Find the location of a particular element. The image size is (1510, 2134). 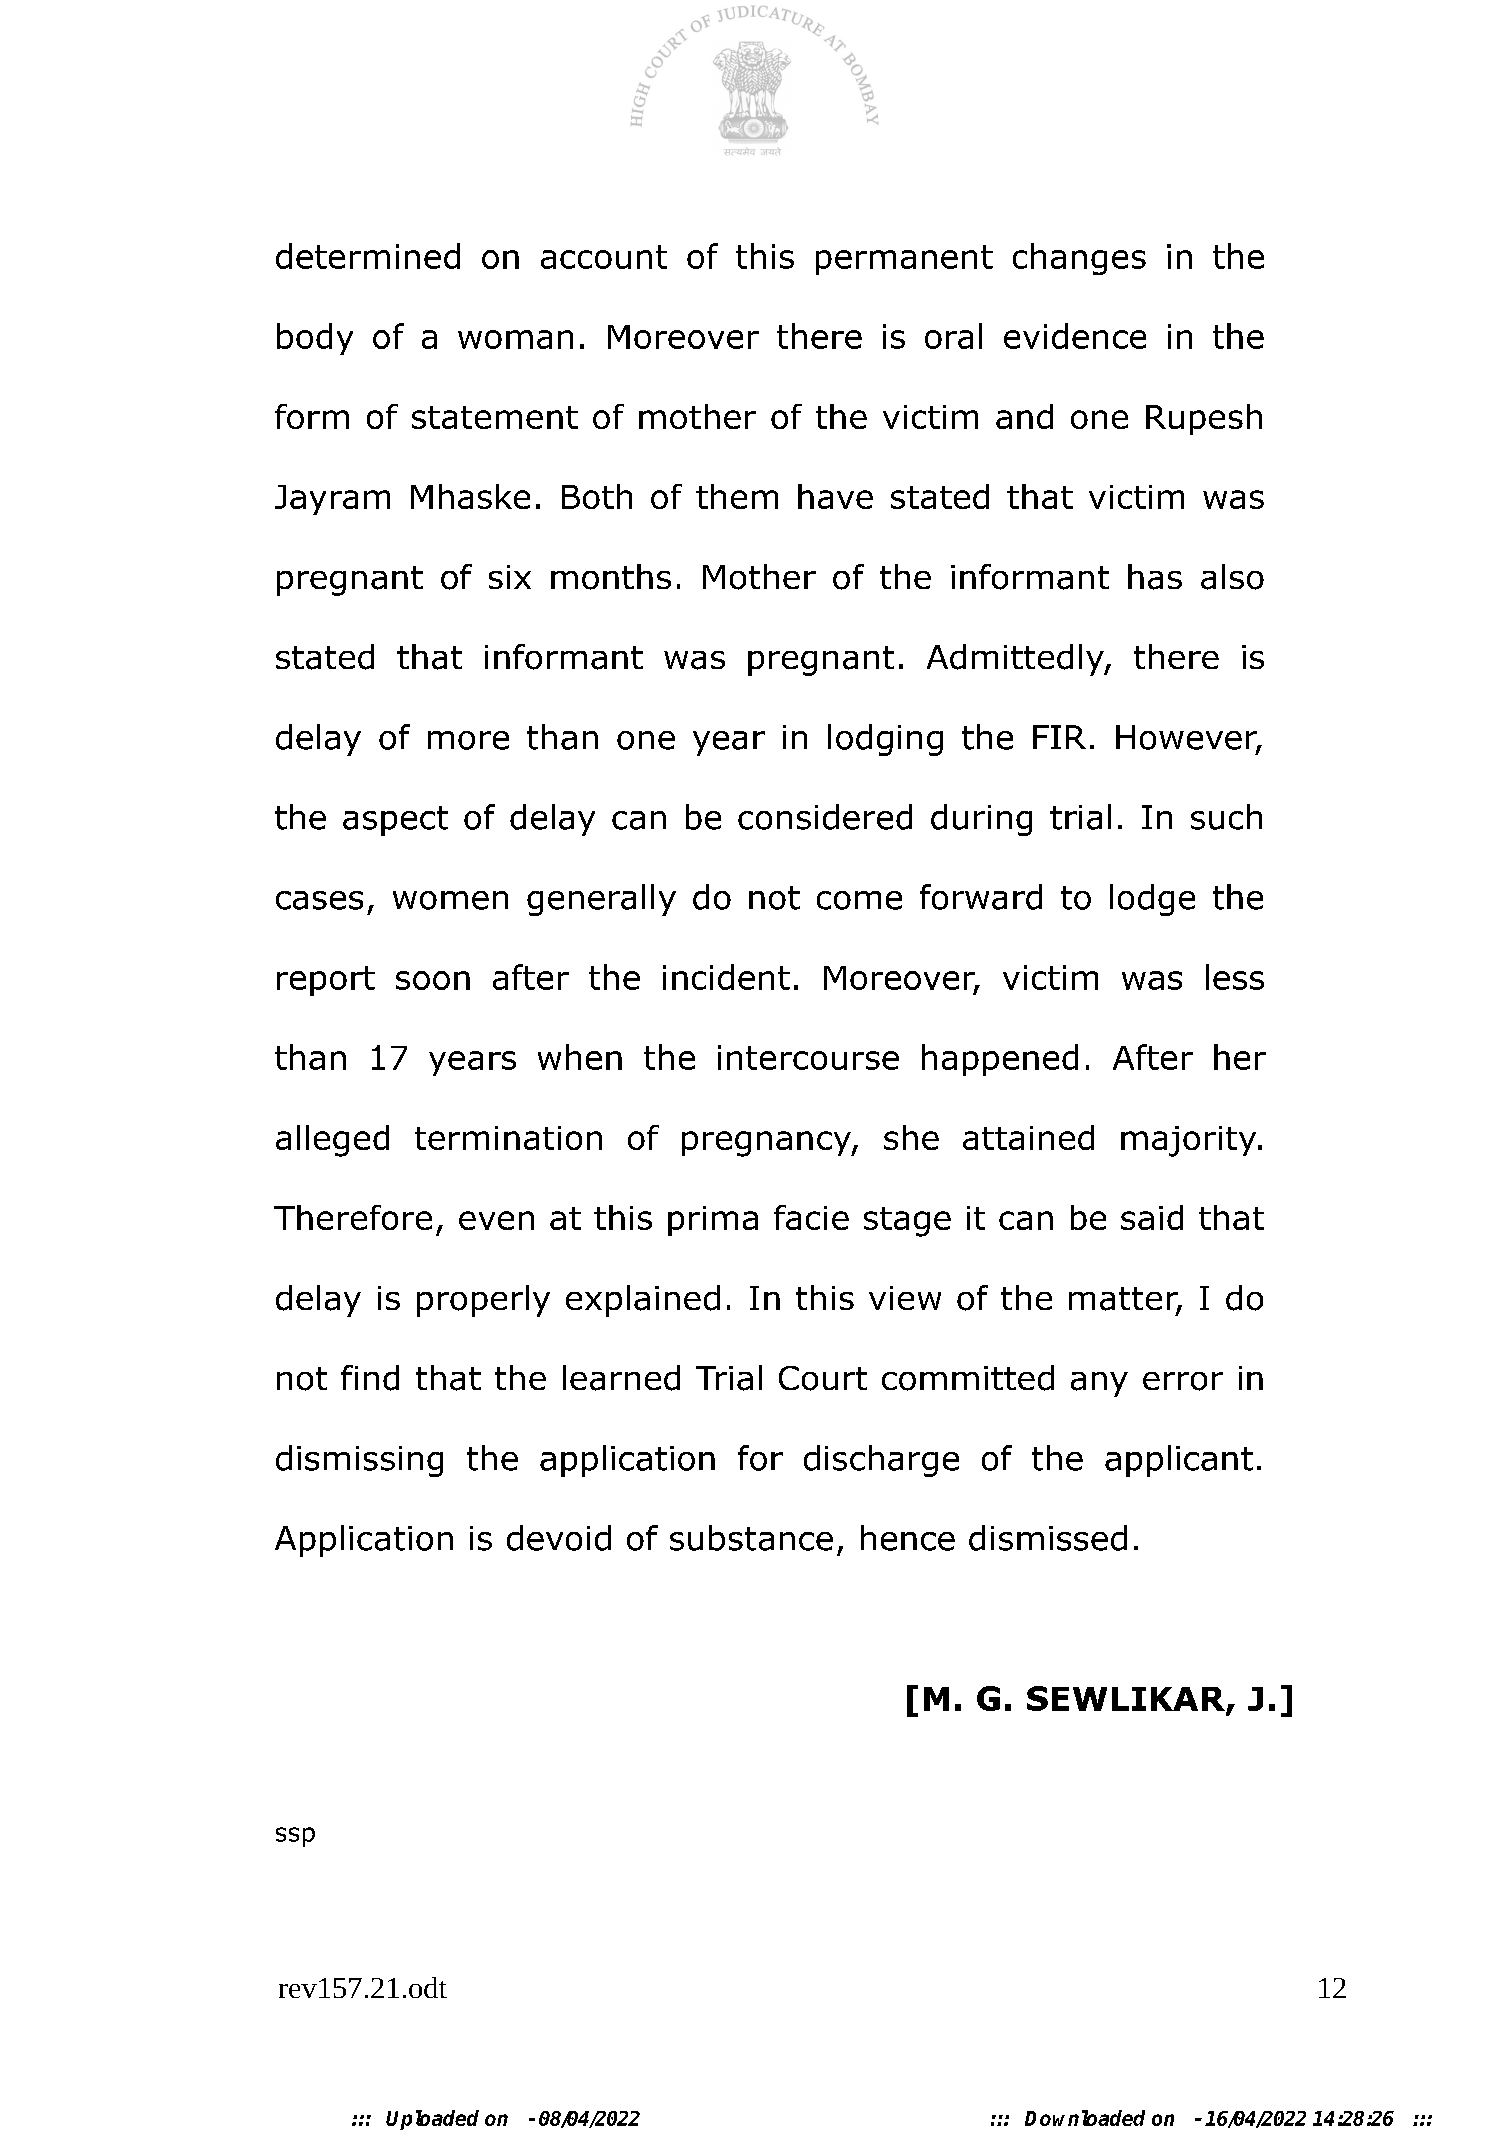

said is located at coordinates (1152, 1217).
